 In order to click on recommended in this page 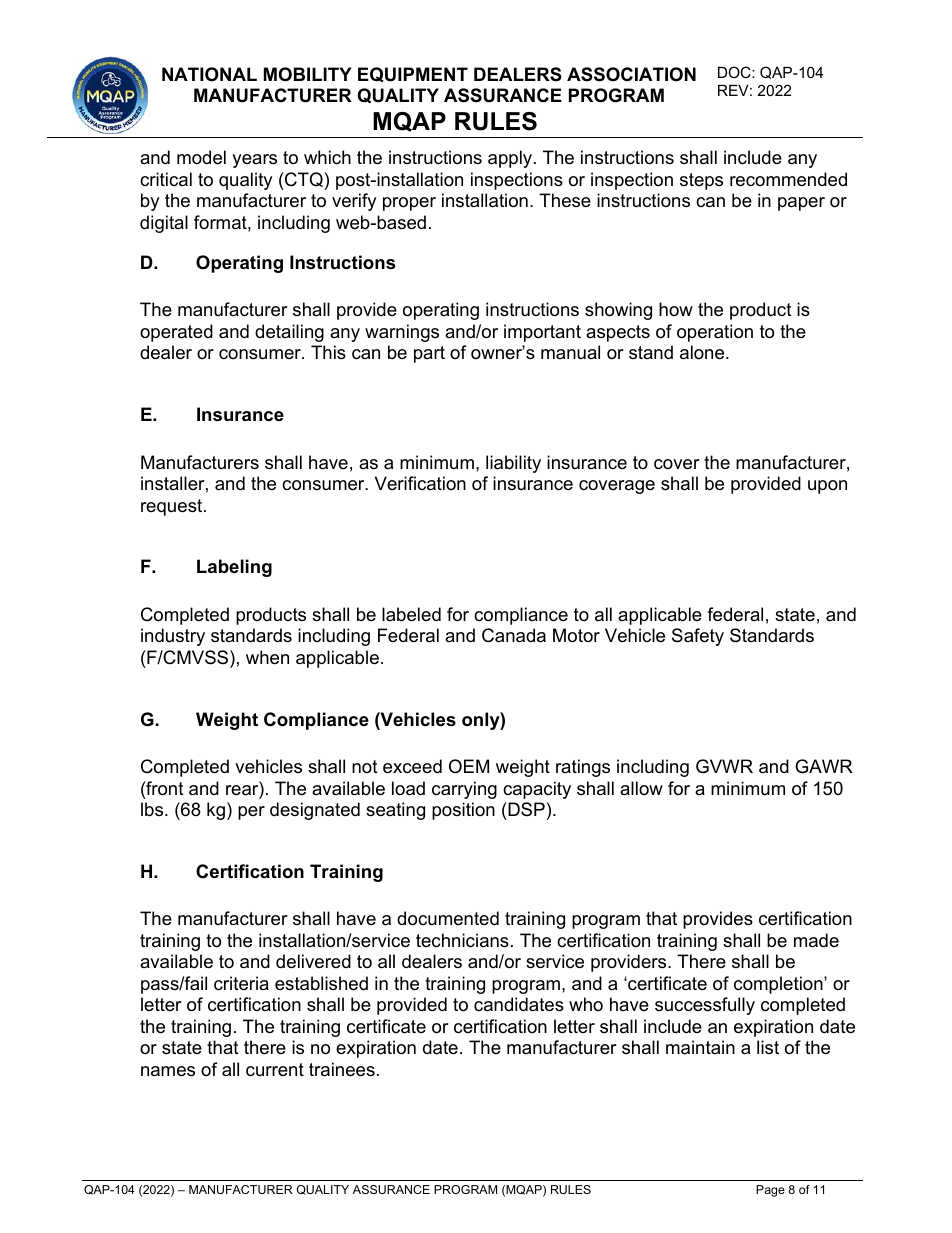, I will do `click(788, 179)`.
